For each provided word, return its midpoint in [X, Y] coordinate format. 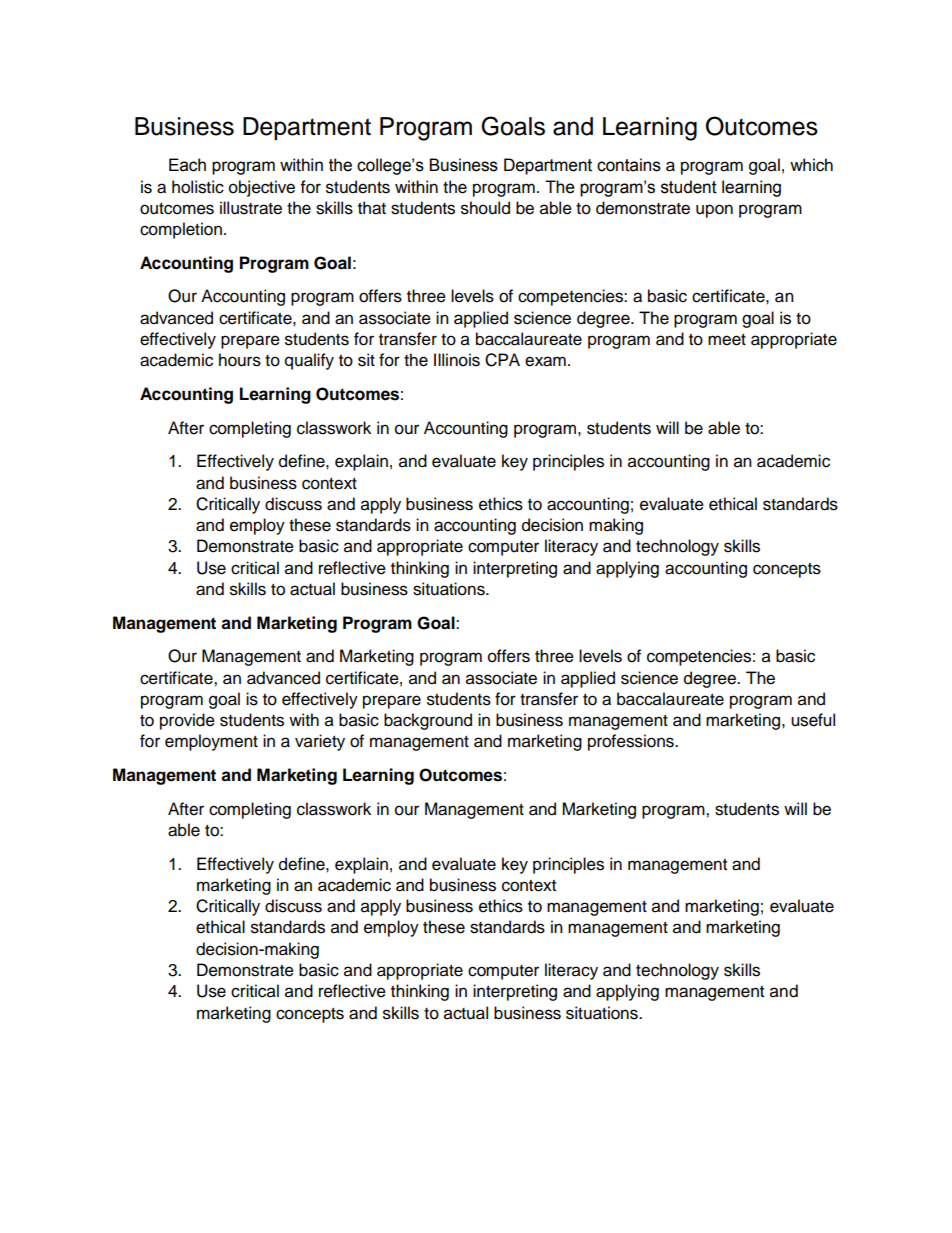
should [485, 208]
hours [240, 360]
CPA [502, 360]
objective [262, 188]
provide [187, 721]
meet [727, 340]
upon [714, 211]
